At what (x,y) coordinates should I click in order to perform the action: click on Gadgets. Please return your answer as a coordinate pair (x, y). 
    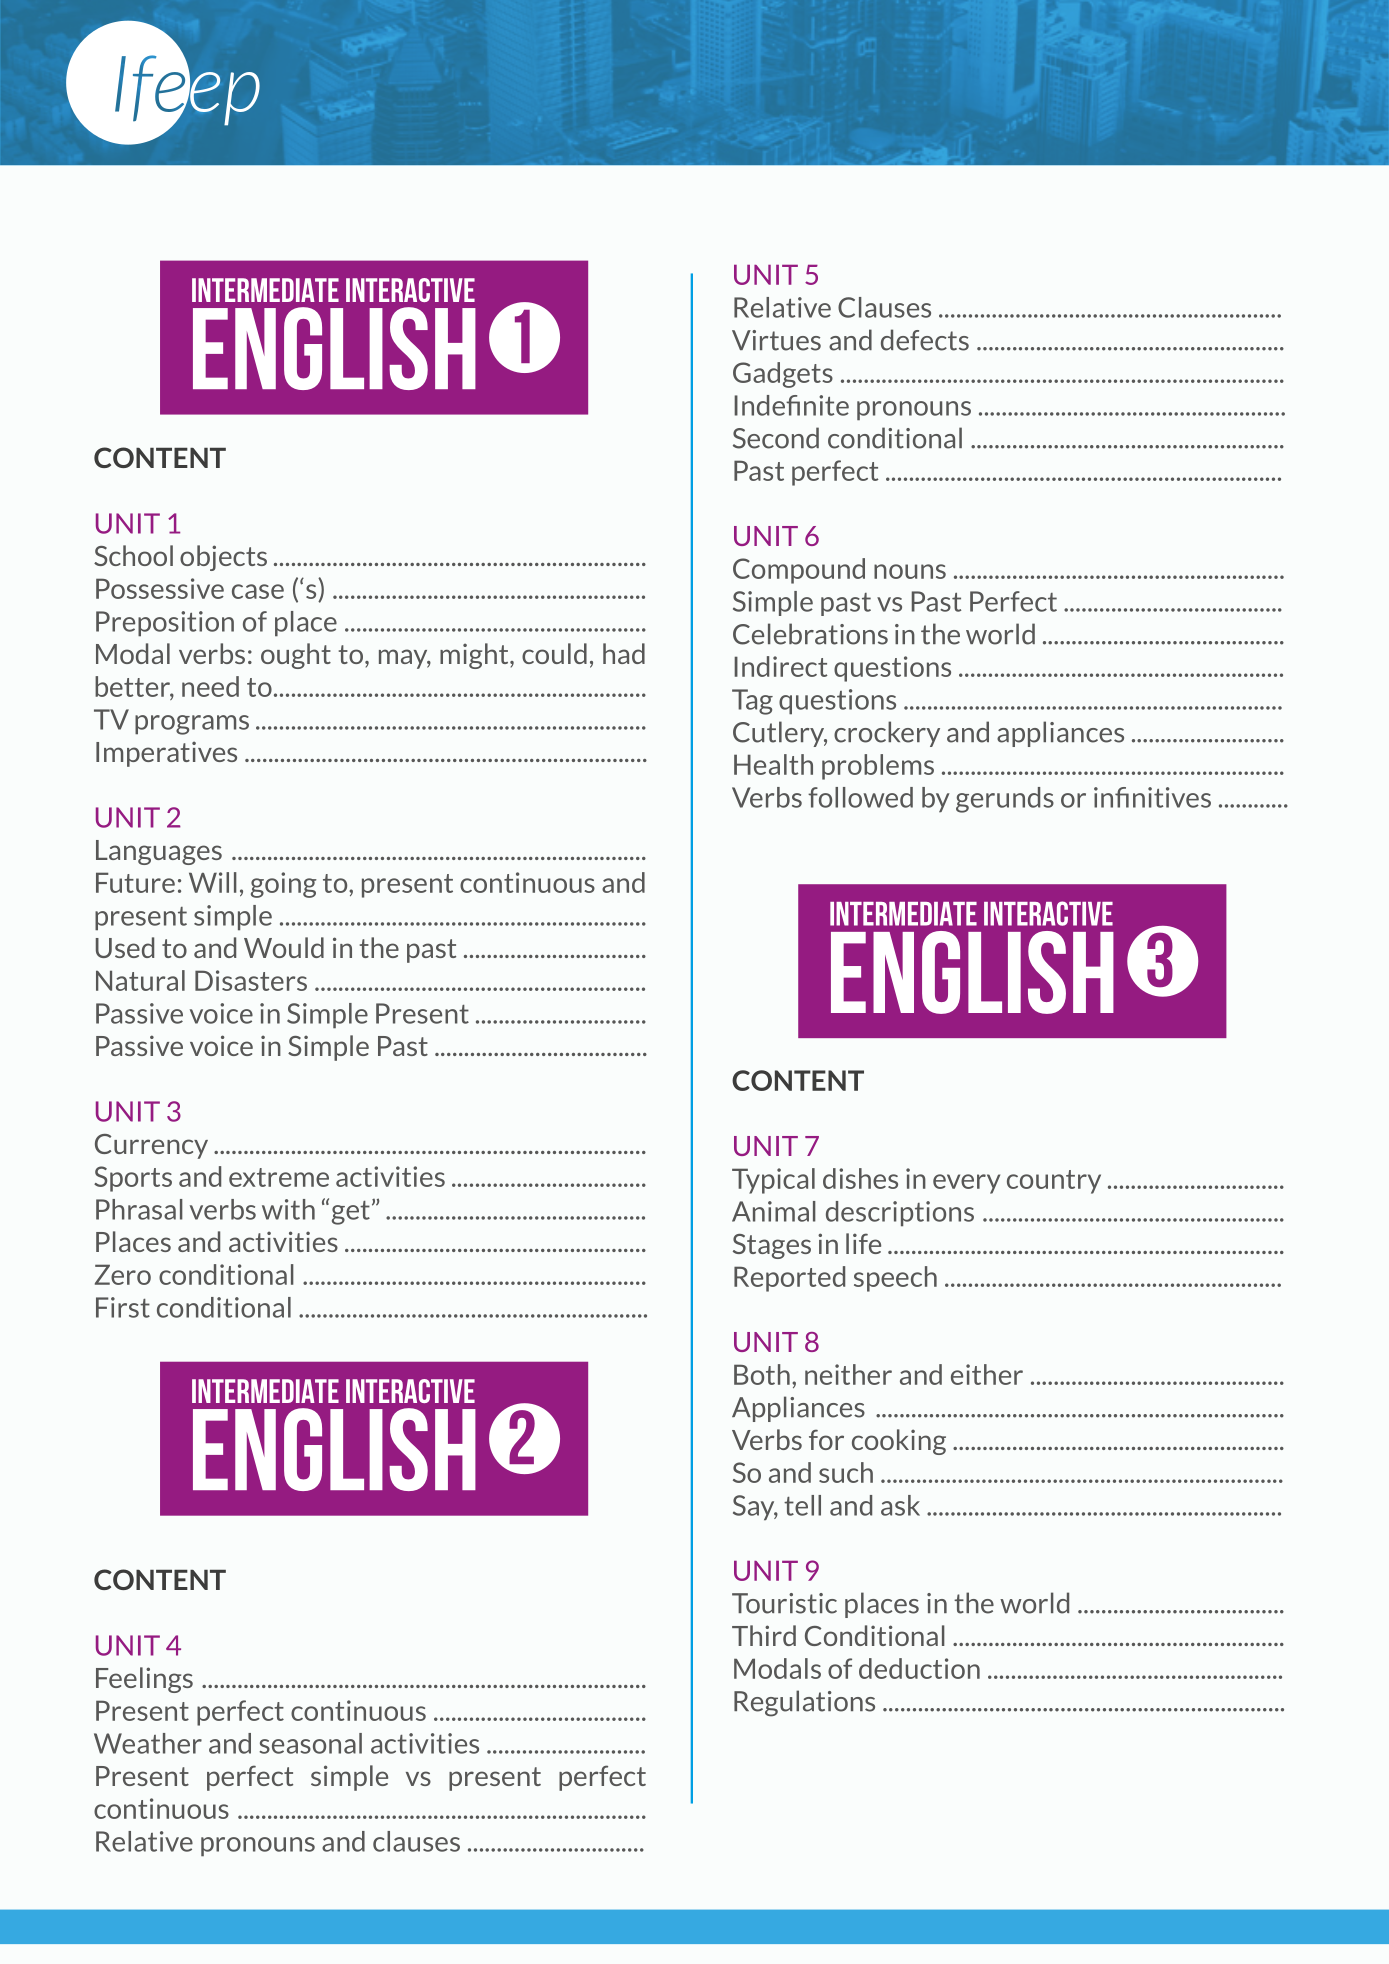
    Looking at the image, I should click on (783, 375).
